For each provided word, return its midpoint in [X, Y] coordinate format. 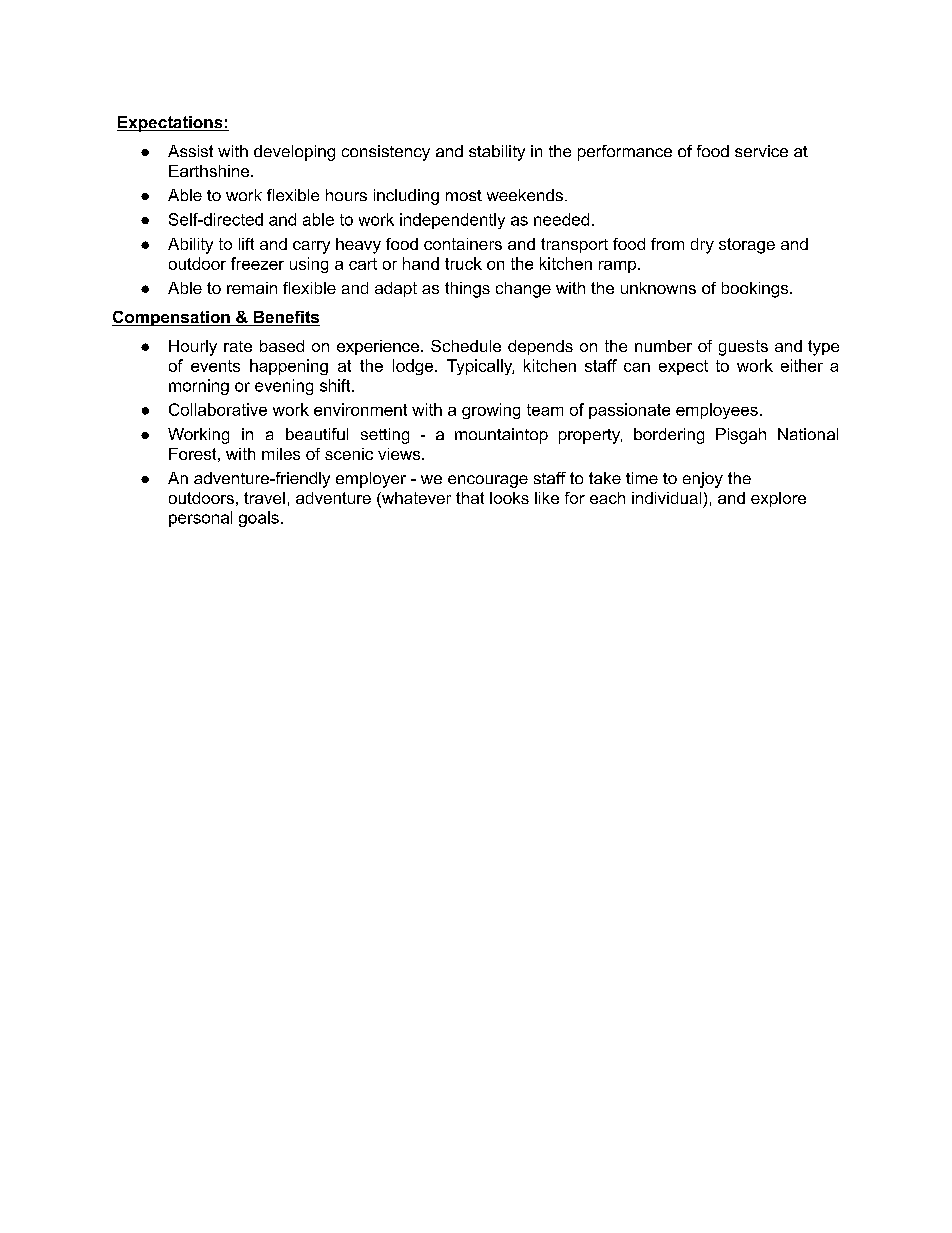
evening [284, 387]
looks [509, 498]
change [523, 290]
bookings [756, 290]
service [761, 151]
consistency [386, 153]
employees [717, 411]
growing [491, 411]
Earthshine [210, 171]
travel [264, 498]
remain [252, 288]
